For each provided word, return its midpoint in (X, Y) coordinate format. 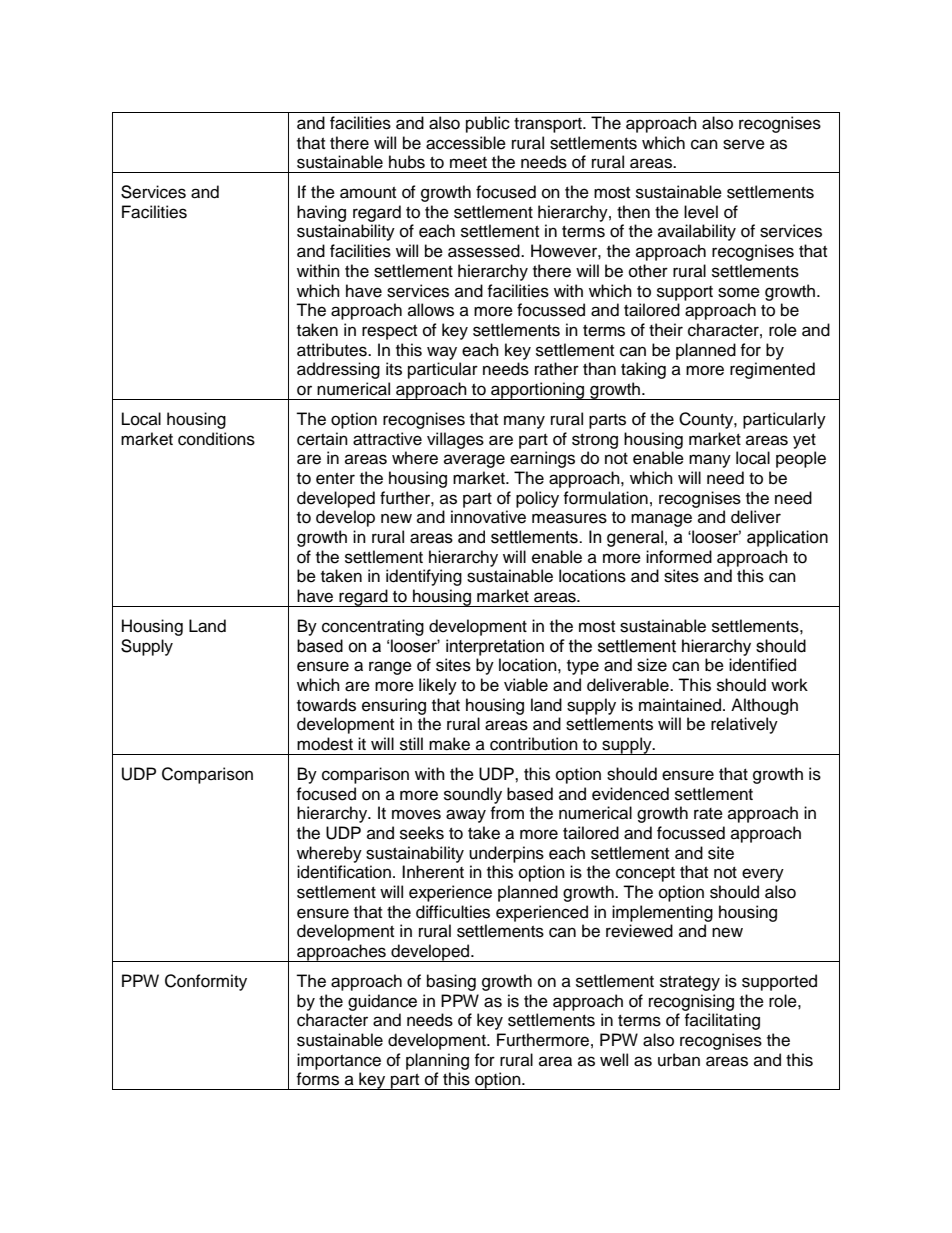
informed (679, 557)
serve (744, 144)
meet (468, 163)
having (321, 213)
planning (437, 1061)
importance (339, 1061)
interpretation (495, 647)
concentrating (373, 627)
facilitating (722, 1021)
